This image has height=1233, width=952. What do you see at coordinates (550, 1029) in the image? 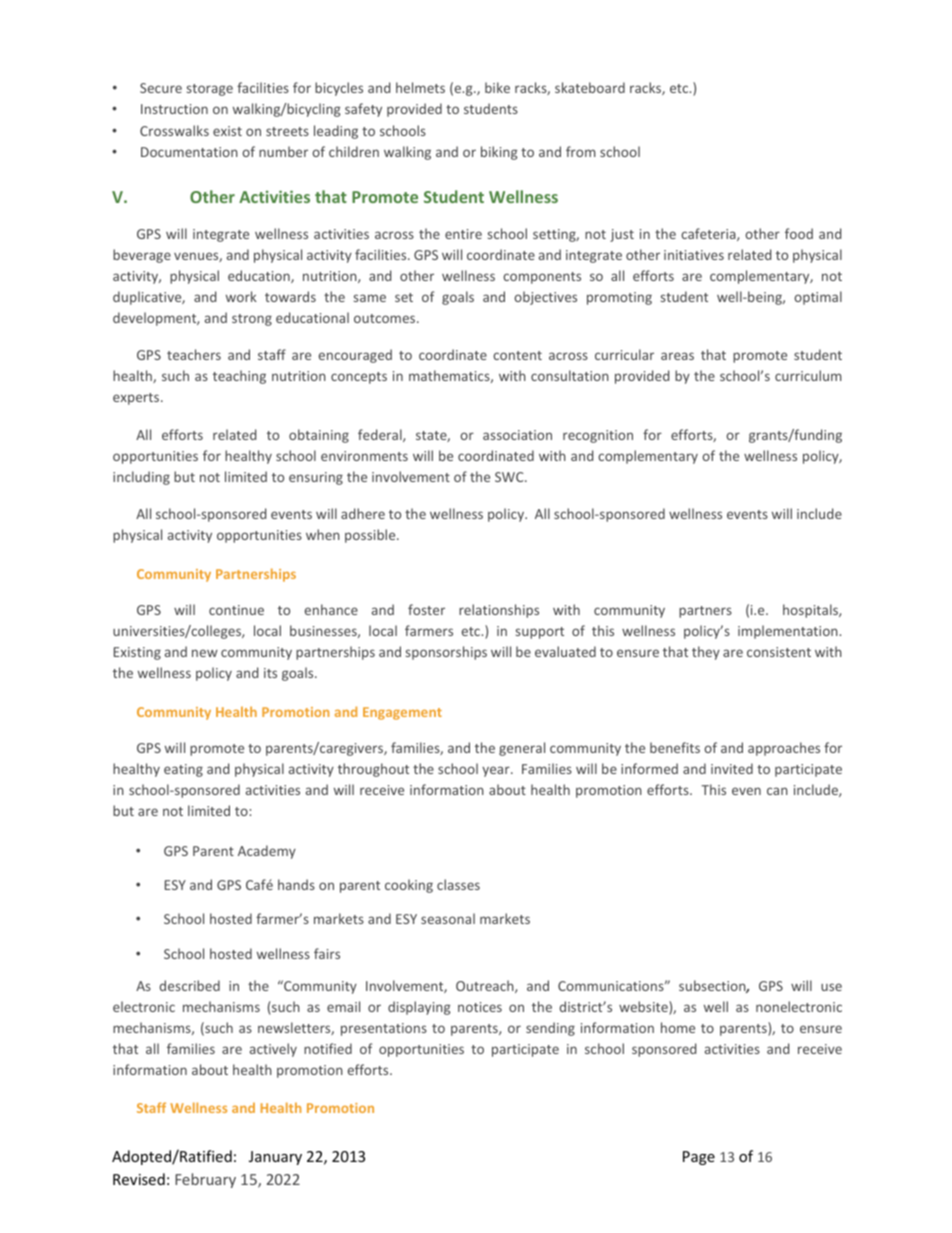
I see `sending` at bounding box center [550, 1029].
